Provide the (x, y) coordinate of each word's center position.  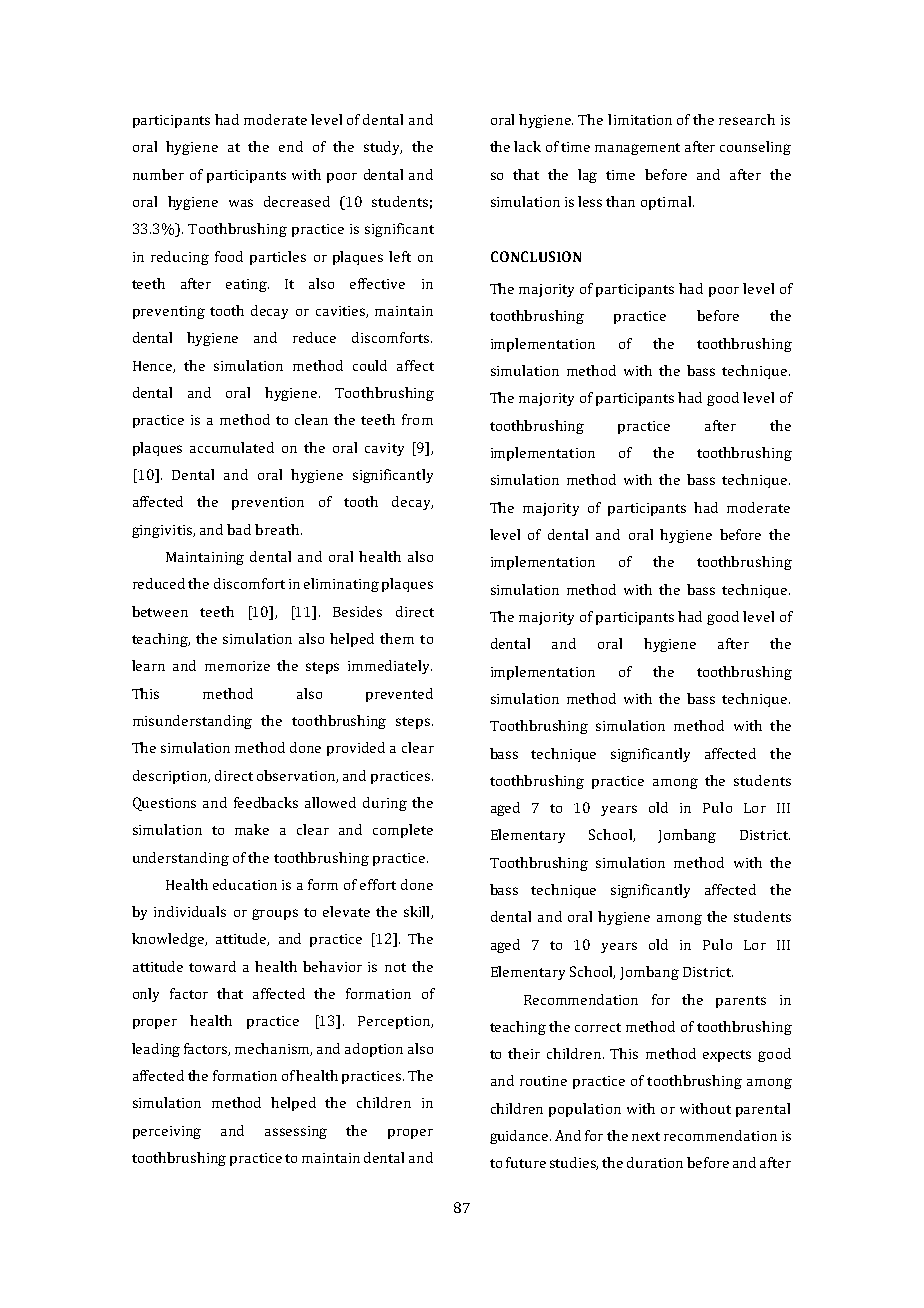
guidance (520, 1137)
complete (403, 831)
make (252, 829)
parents (741, 1002)
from (417, 419)
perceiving (167, 1132)
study (383, 148)
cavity (384, 449)
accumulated (232, 447)
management (637, 149)
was (241, 203)
